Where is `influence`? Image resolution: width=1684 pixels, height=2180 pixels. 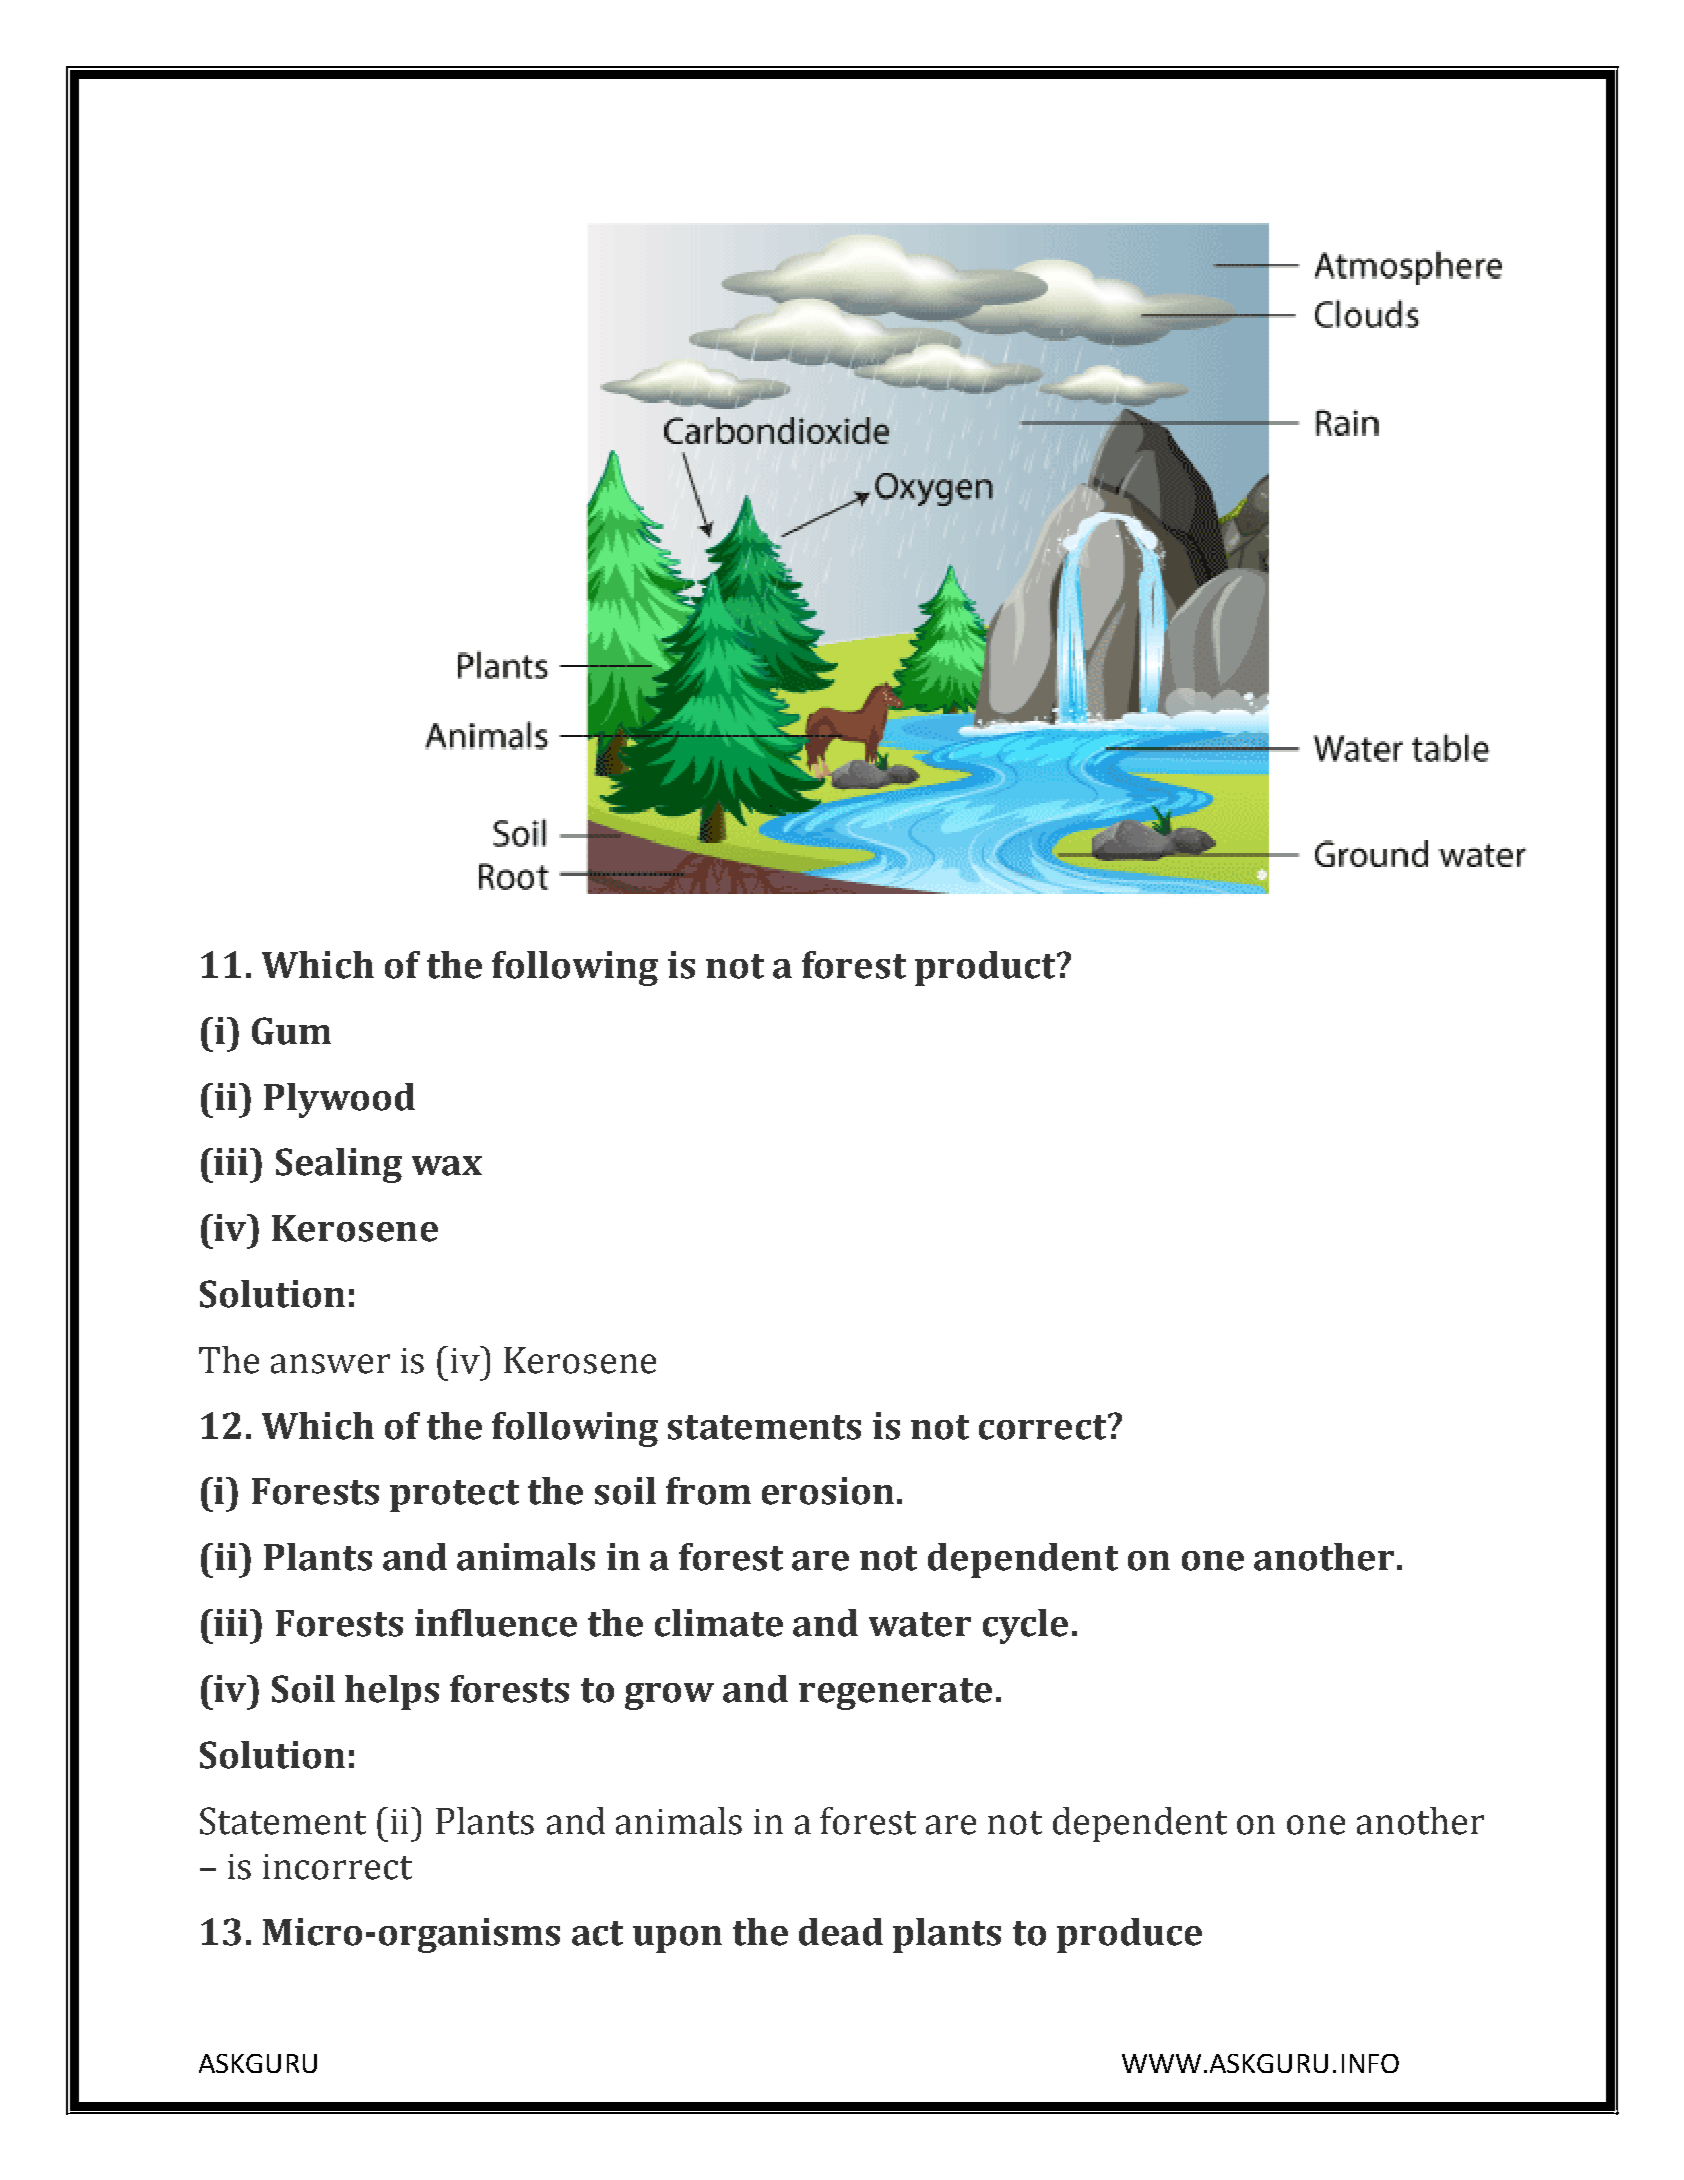 influence is located at coordinates (496, 1623).
